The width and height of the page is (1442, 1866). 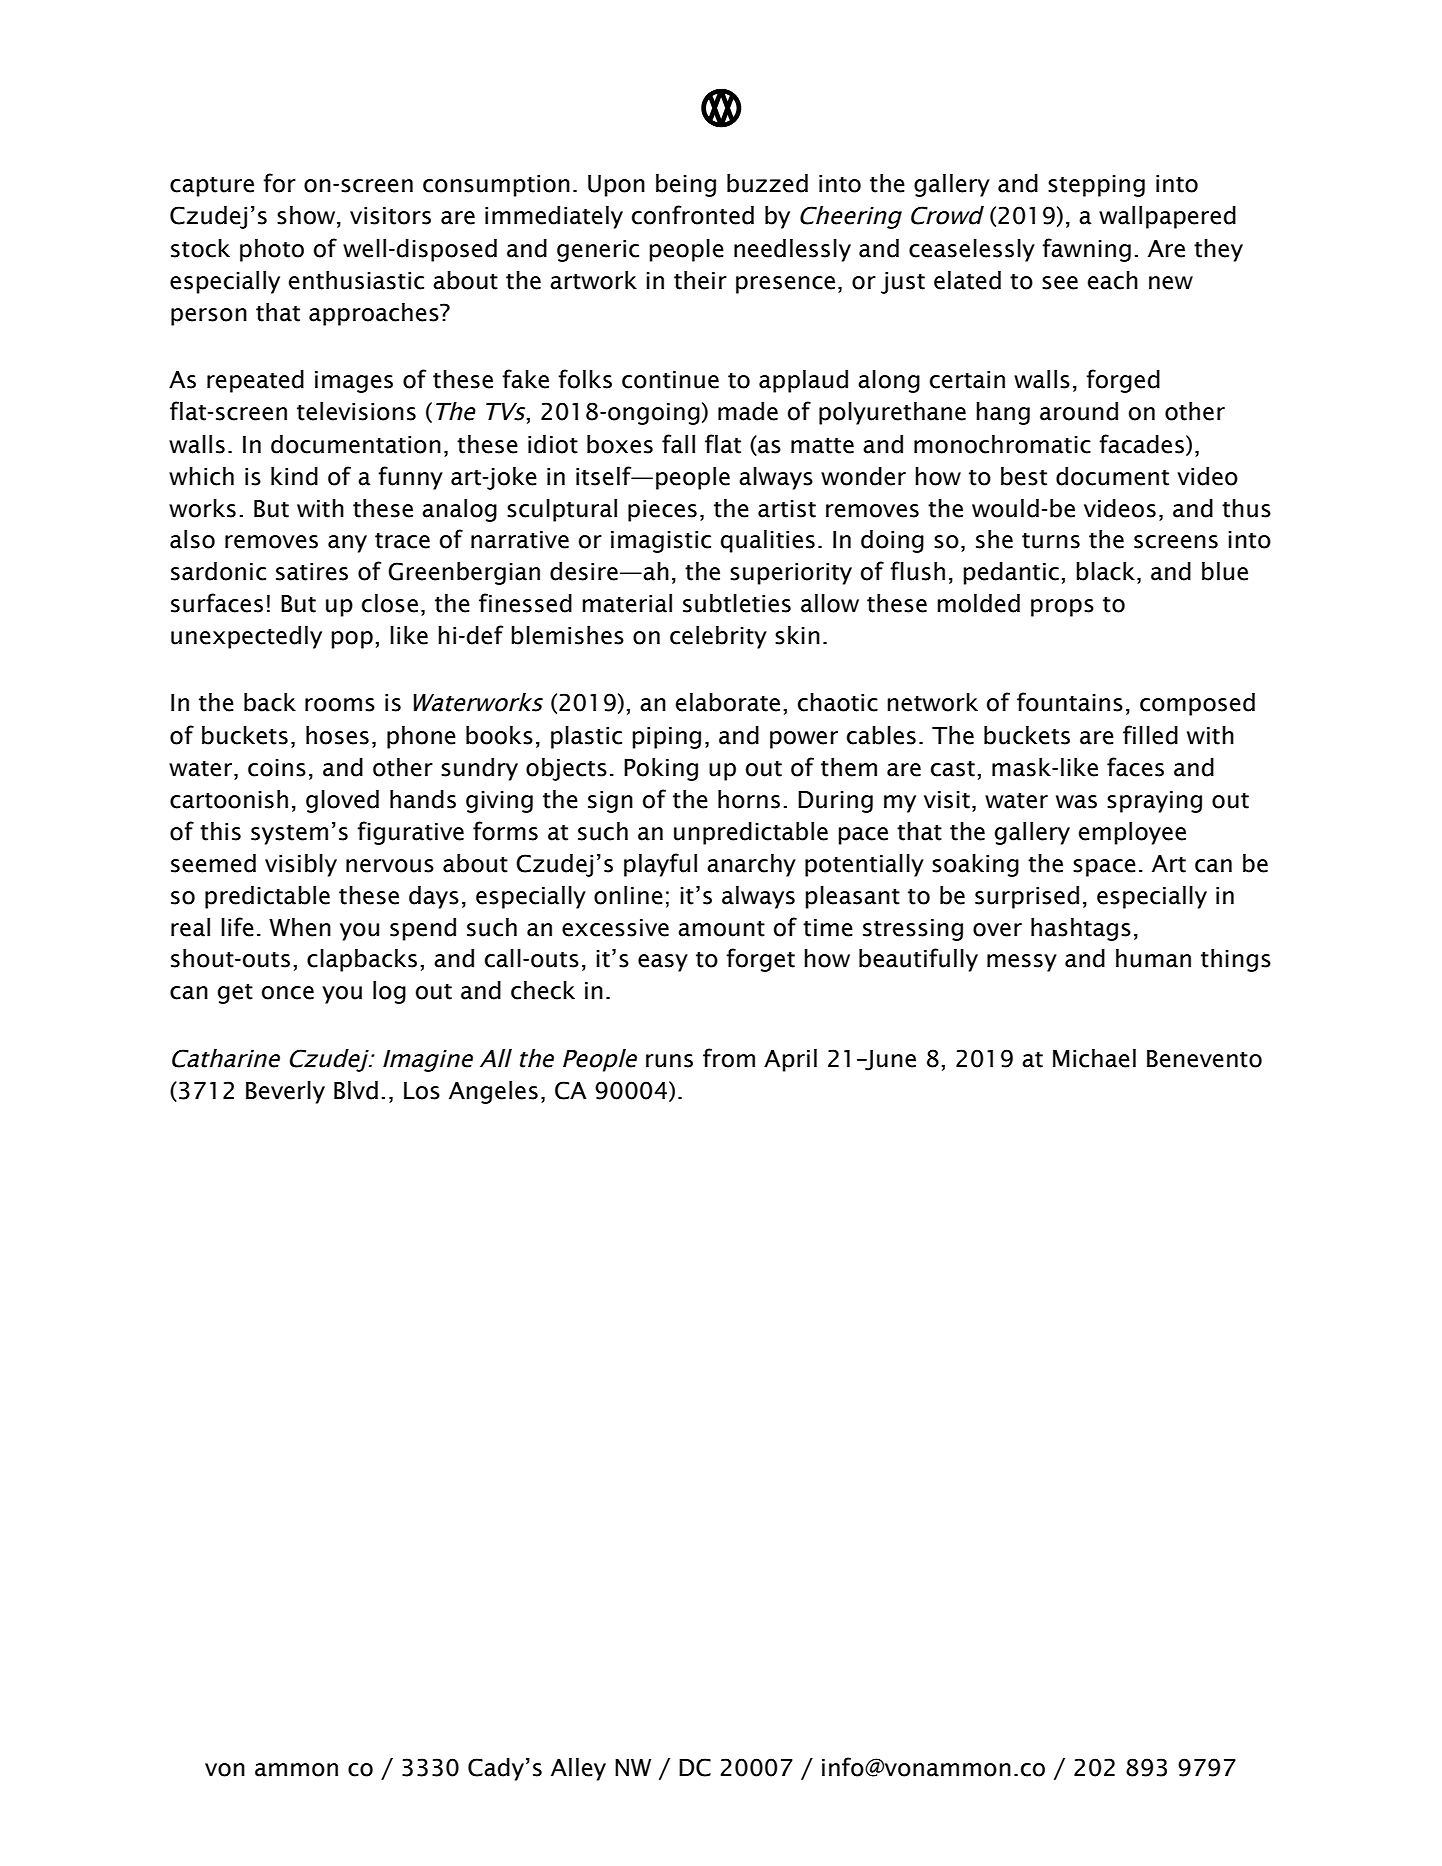 I want to click on Alley, so click(x=578, y=1769).
